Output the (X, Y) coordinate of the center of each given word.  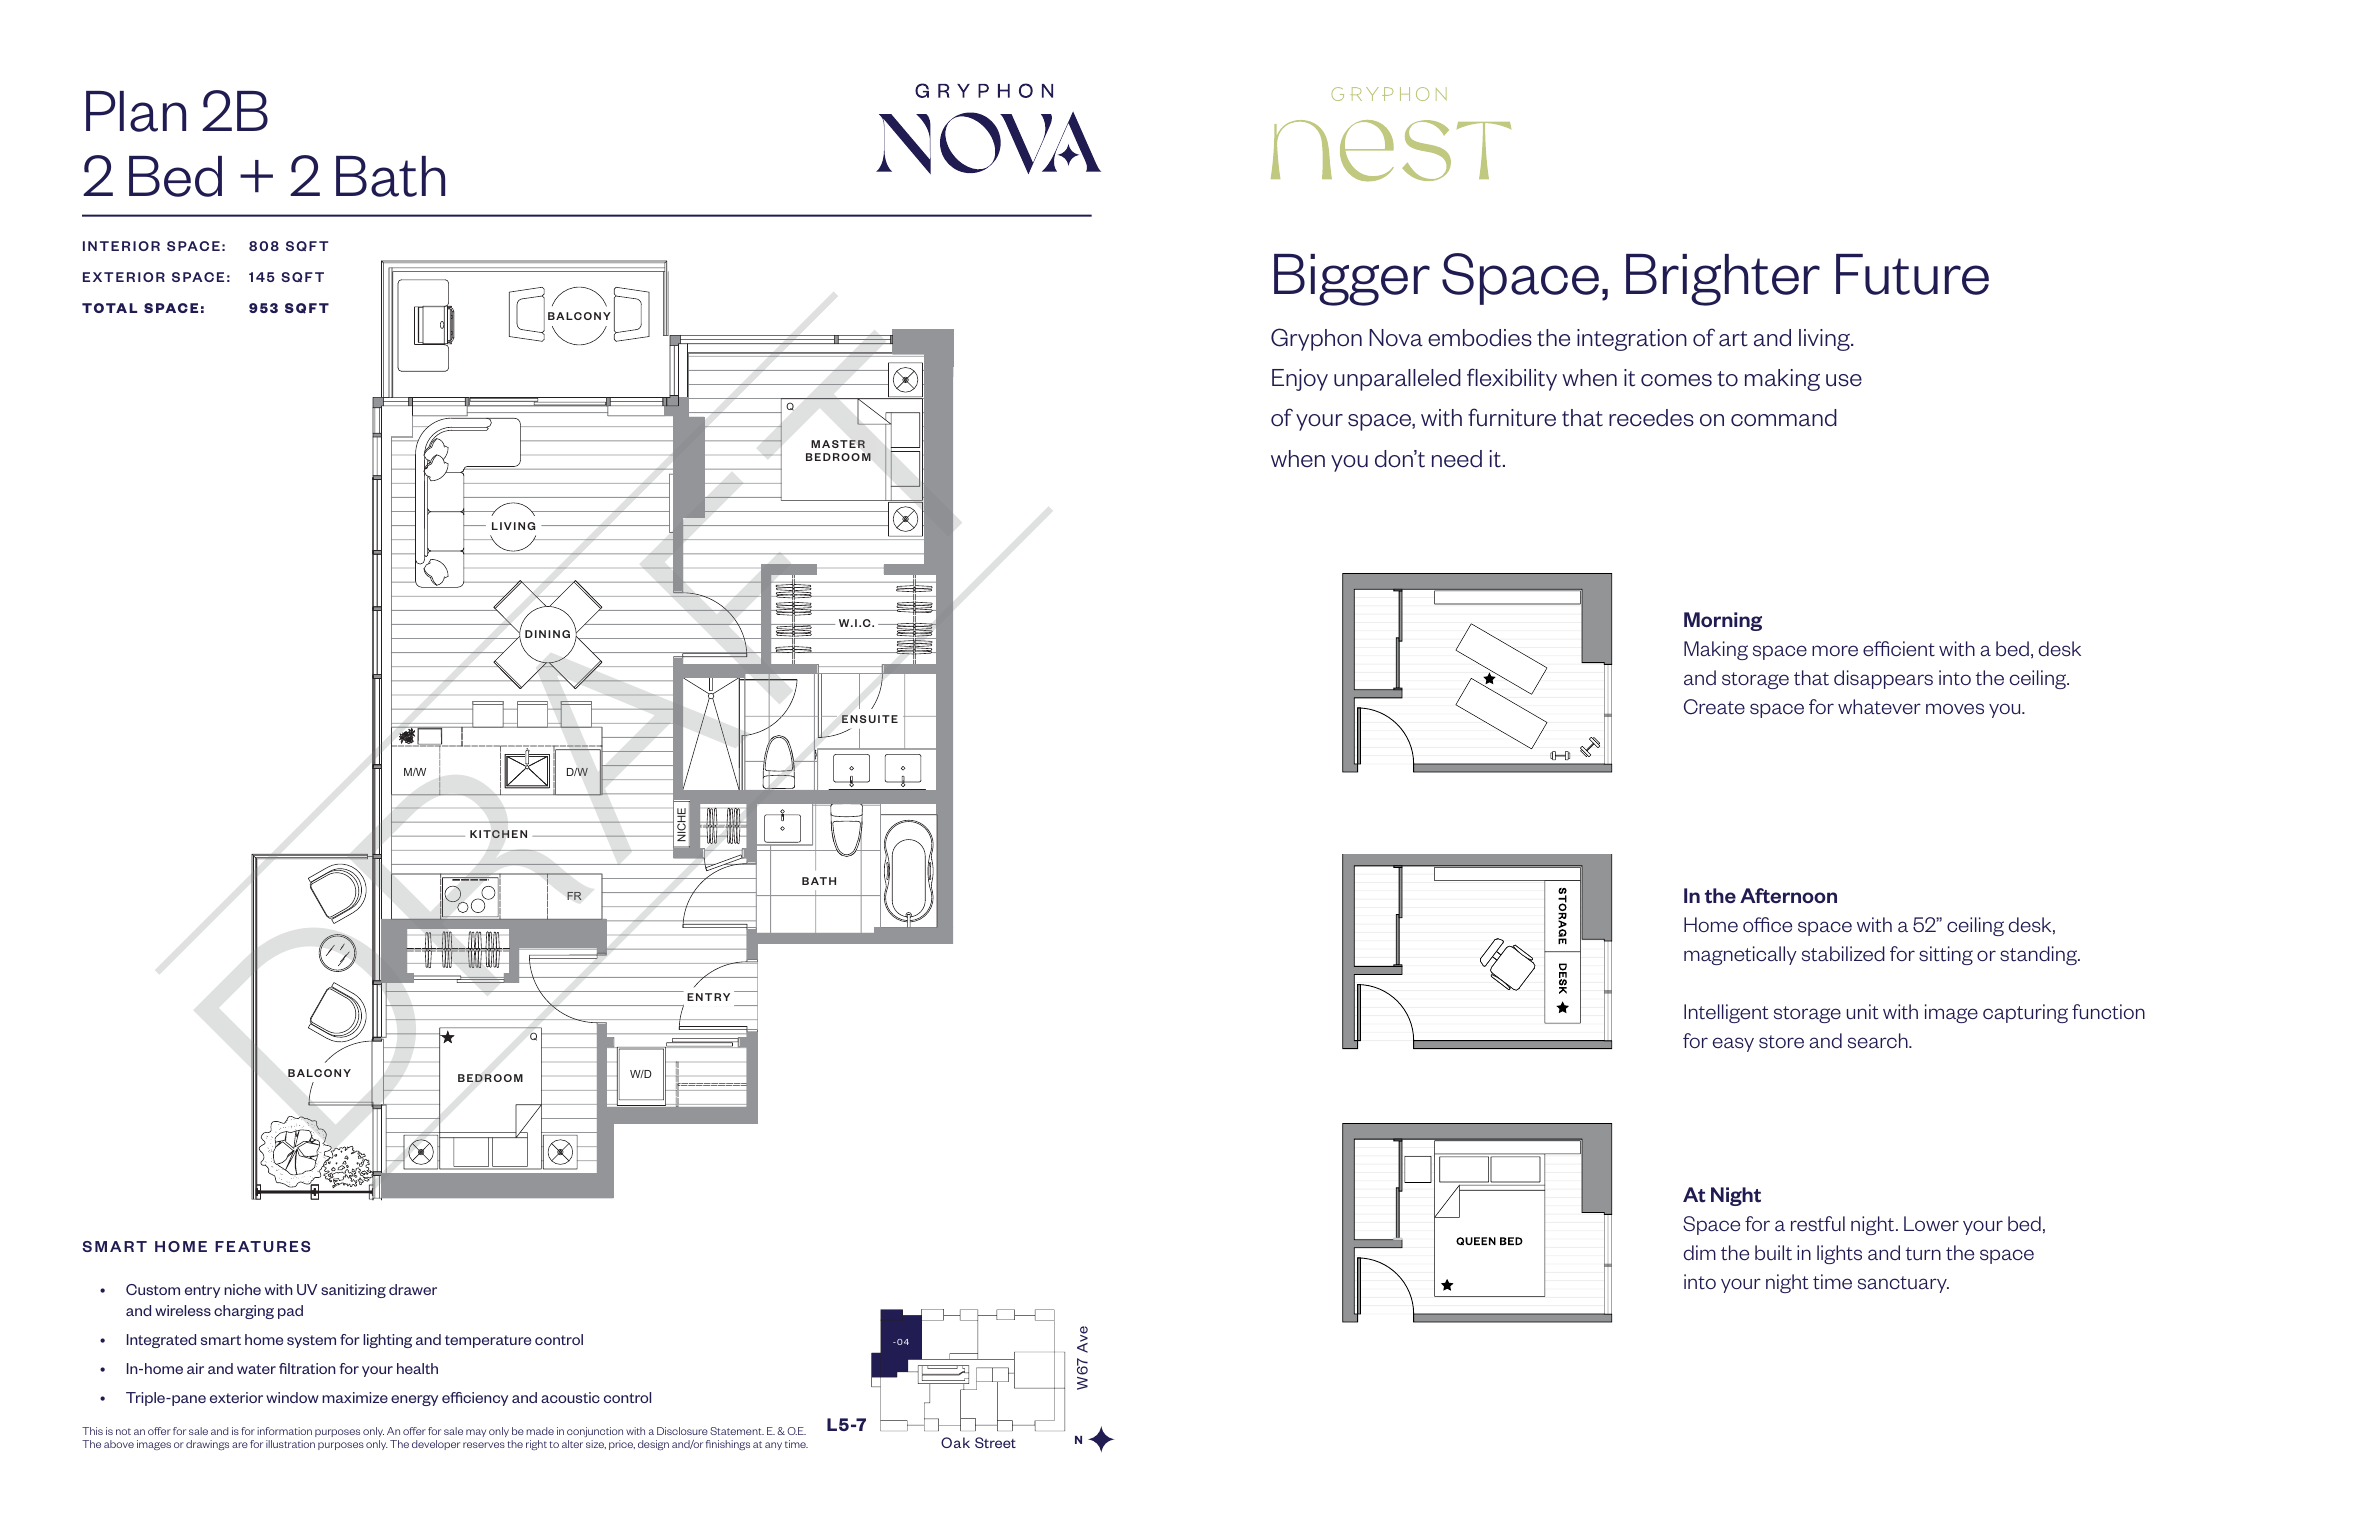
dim (1700, 1253)
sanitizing (353, 1291)
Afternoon (1788, 895)
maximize (355, 1397)
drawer (413, 1289)
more (1835, 651)
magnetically (1740, 955)
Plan (136, 111)
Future (1912, 274)
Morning (1723, 621)
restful (1818, 1224)
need (1457, 459)
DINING (547, 634)
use (1844, 380)
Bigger (1352, 280)
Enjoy (1300, 380)
